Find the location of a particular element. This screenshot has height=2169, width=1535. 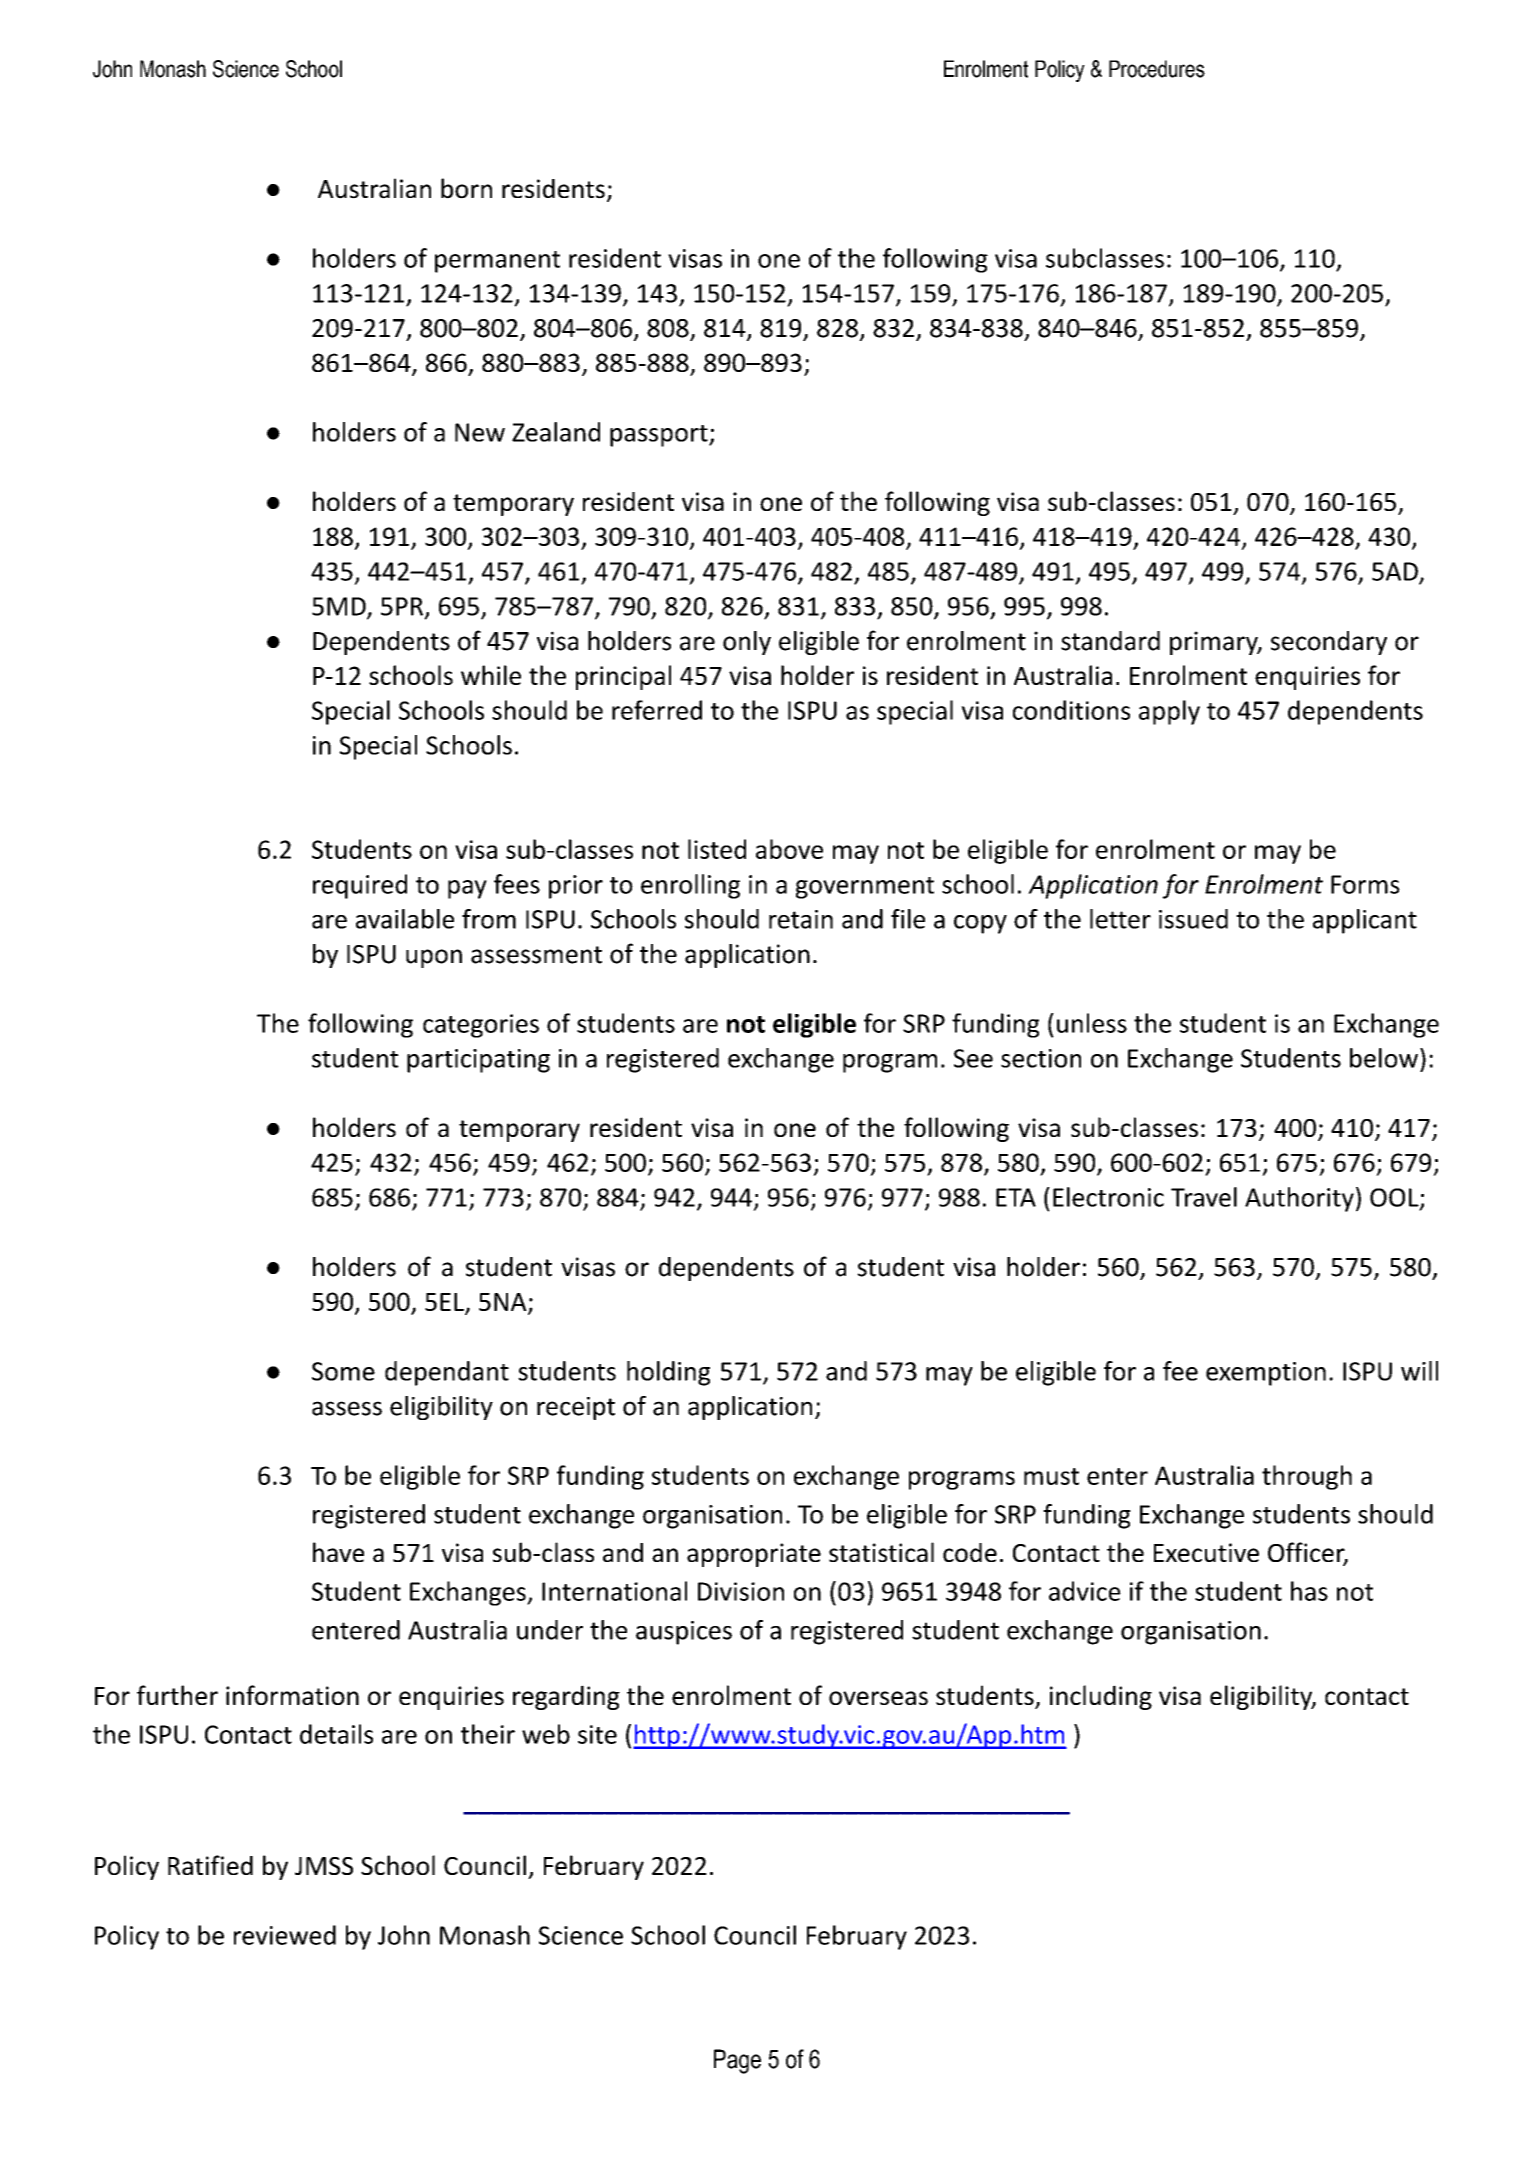

only is located at coordinates (747, 643).
